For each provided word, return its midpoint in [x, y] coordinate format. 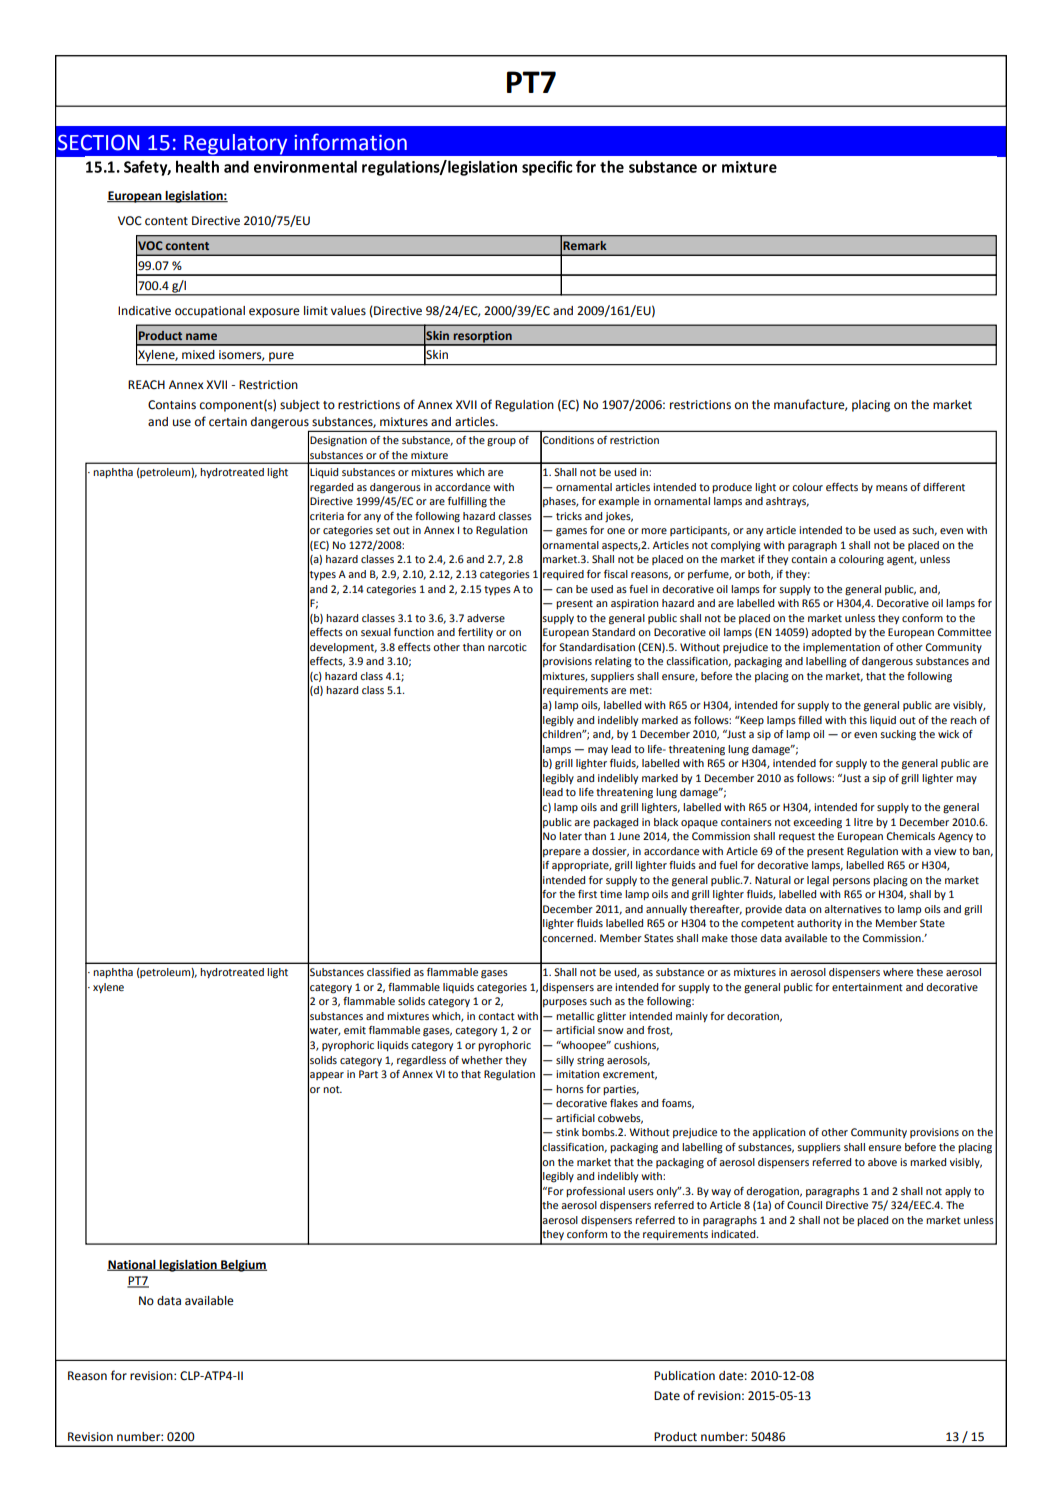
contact [496, 1016]
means [892, 488]
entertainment [867, 987]
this [858, 720]
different [944, 487]
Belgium [243, 1266]
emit [355, 1030]
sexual [376, 632]
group [501, 442]
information [351, 142]
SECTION [98, 142]
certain [228, 422]
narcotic [507, 647]
